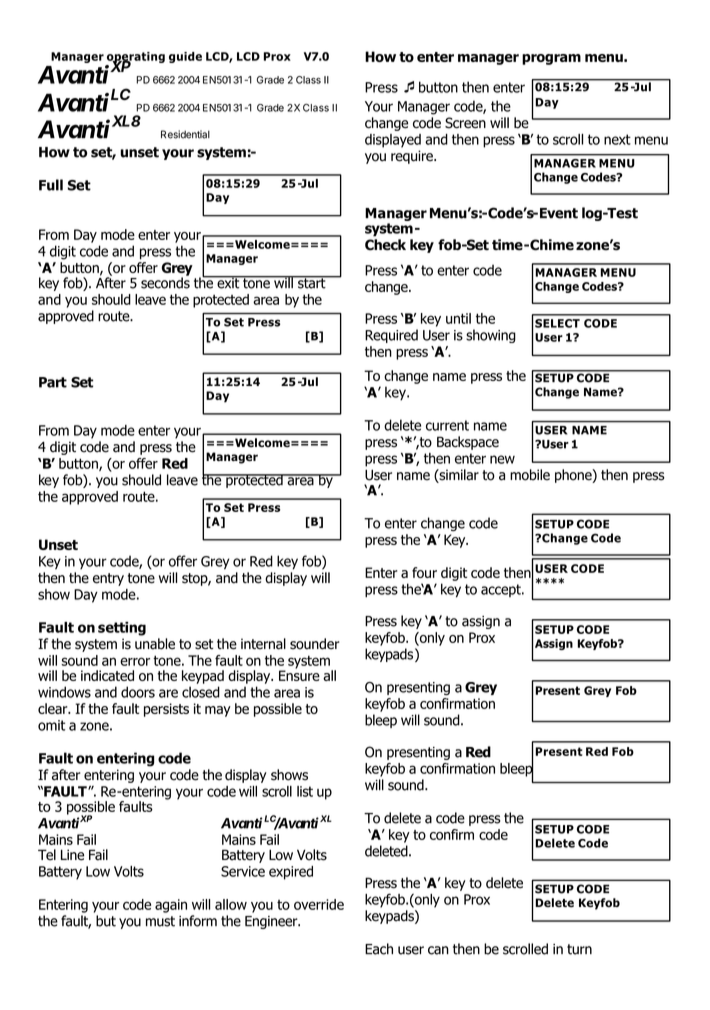  Describe the element at coordinates (319, 904) in the image. I see `override` at that location.
